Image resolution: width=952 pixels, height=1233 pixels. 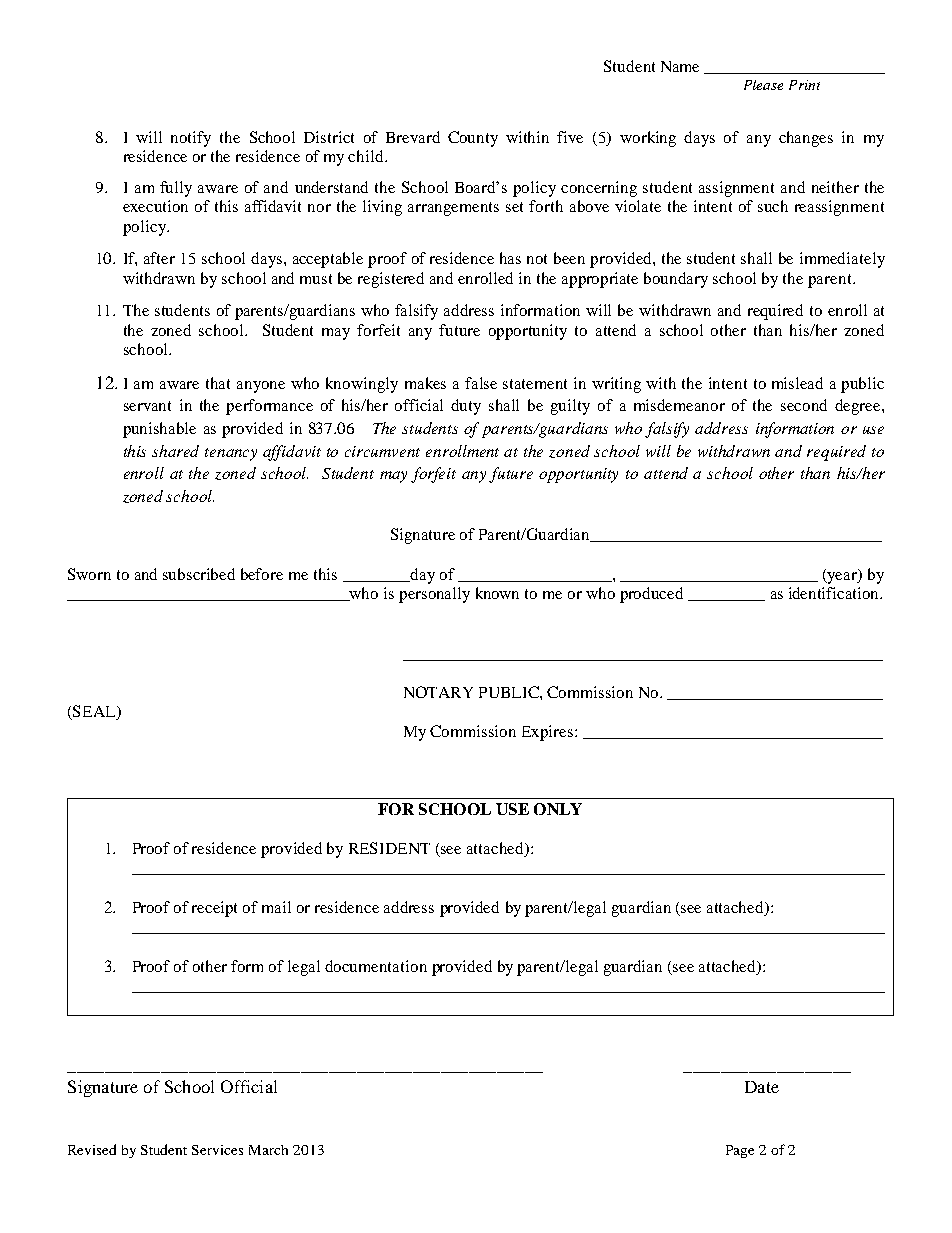 I want to click on Expires, so click(x=549, y=733).
